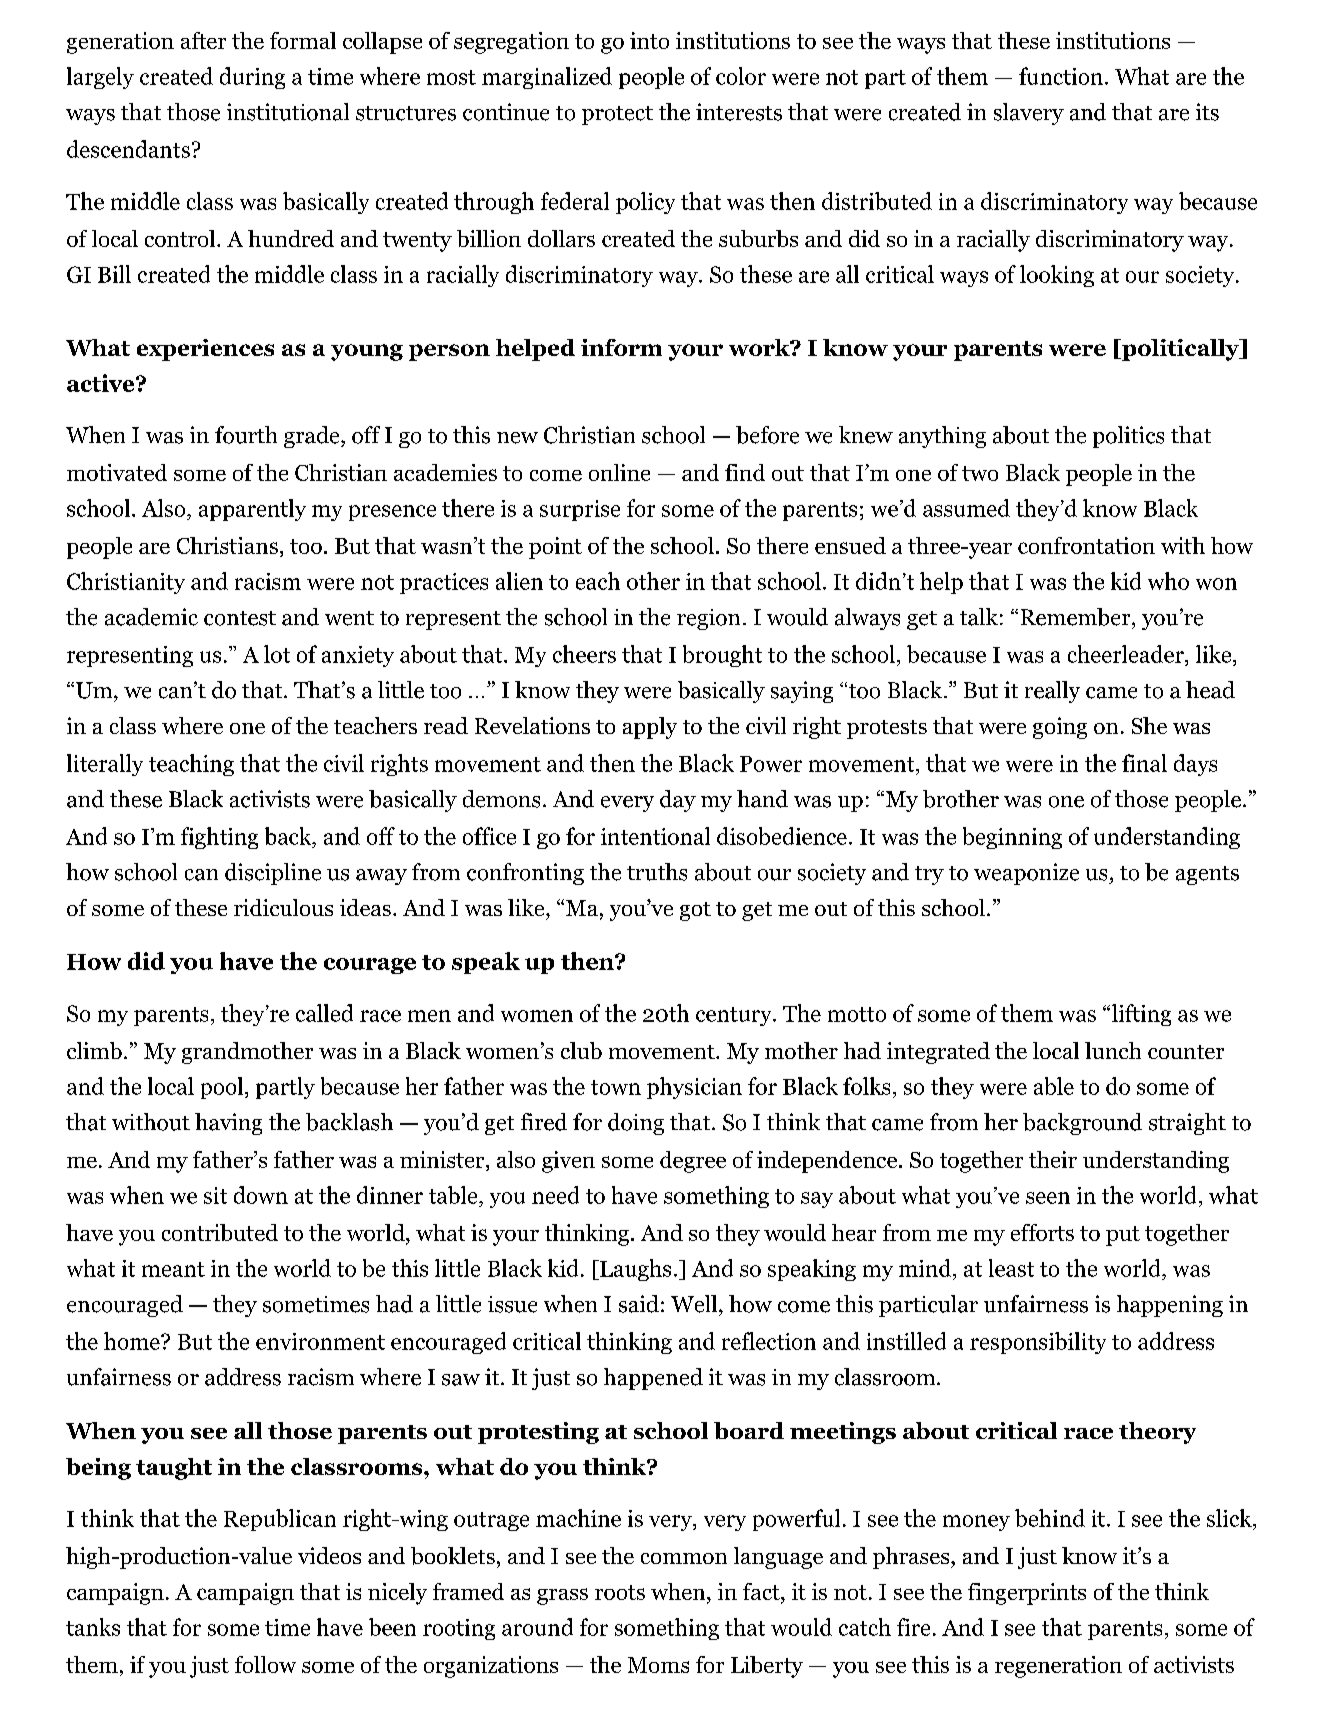 The width and height of the image is (1325, 1715). Describe the element at coordinates (620, 1592) in the image. I see `roots` at that location.
